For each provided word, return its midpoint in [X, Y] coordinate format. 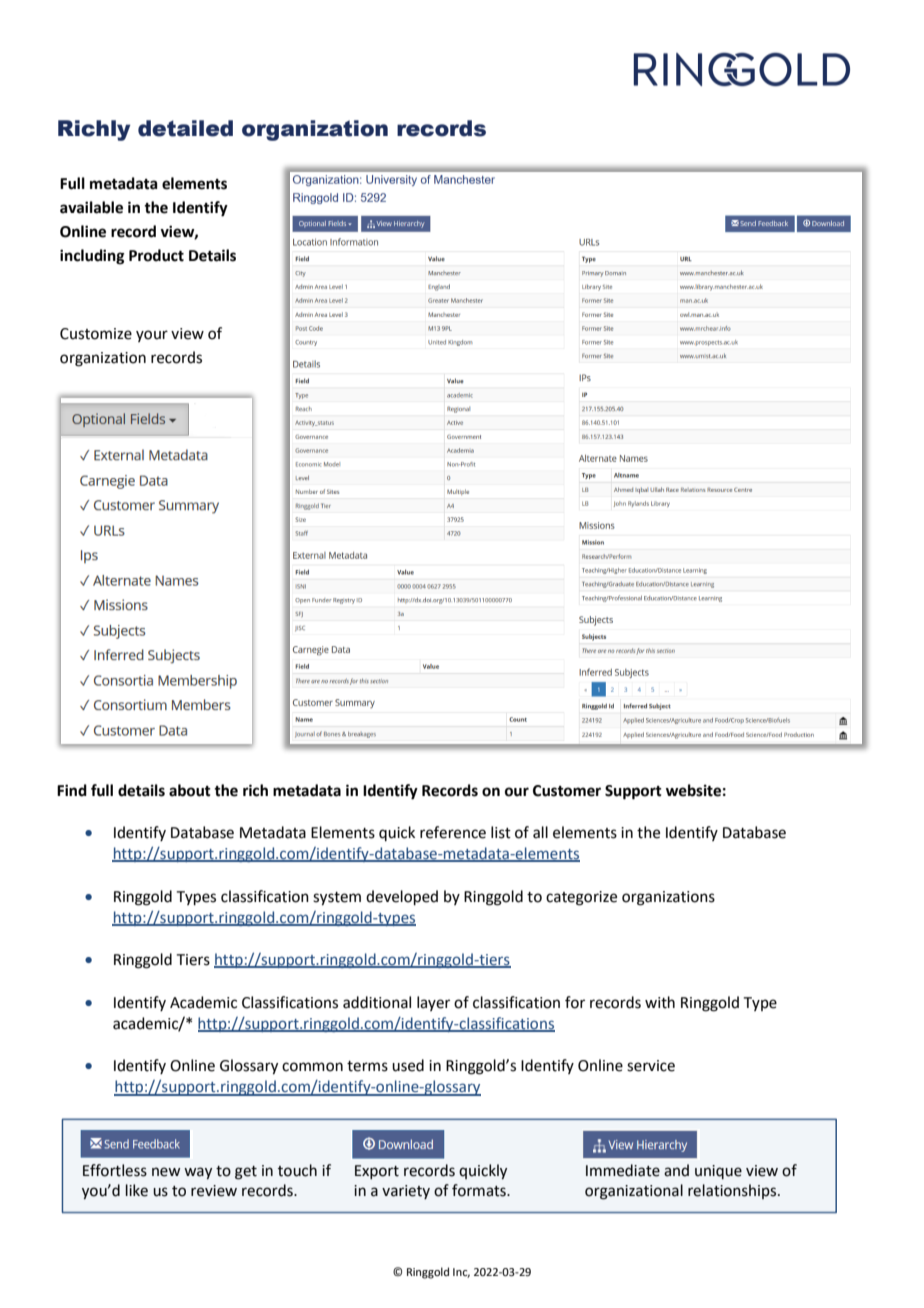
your [152, 336]
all [540, 832]
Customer [567, 791]
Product [156, 255]
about [190, 790]
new [166, 1172]
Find [72, 790]
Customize [96, 334]
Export [377, 1172]
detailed [185, 128]
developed [402, 897]
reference [453, 832]
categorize [581, 898]
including [92, 257]
